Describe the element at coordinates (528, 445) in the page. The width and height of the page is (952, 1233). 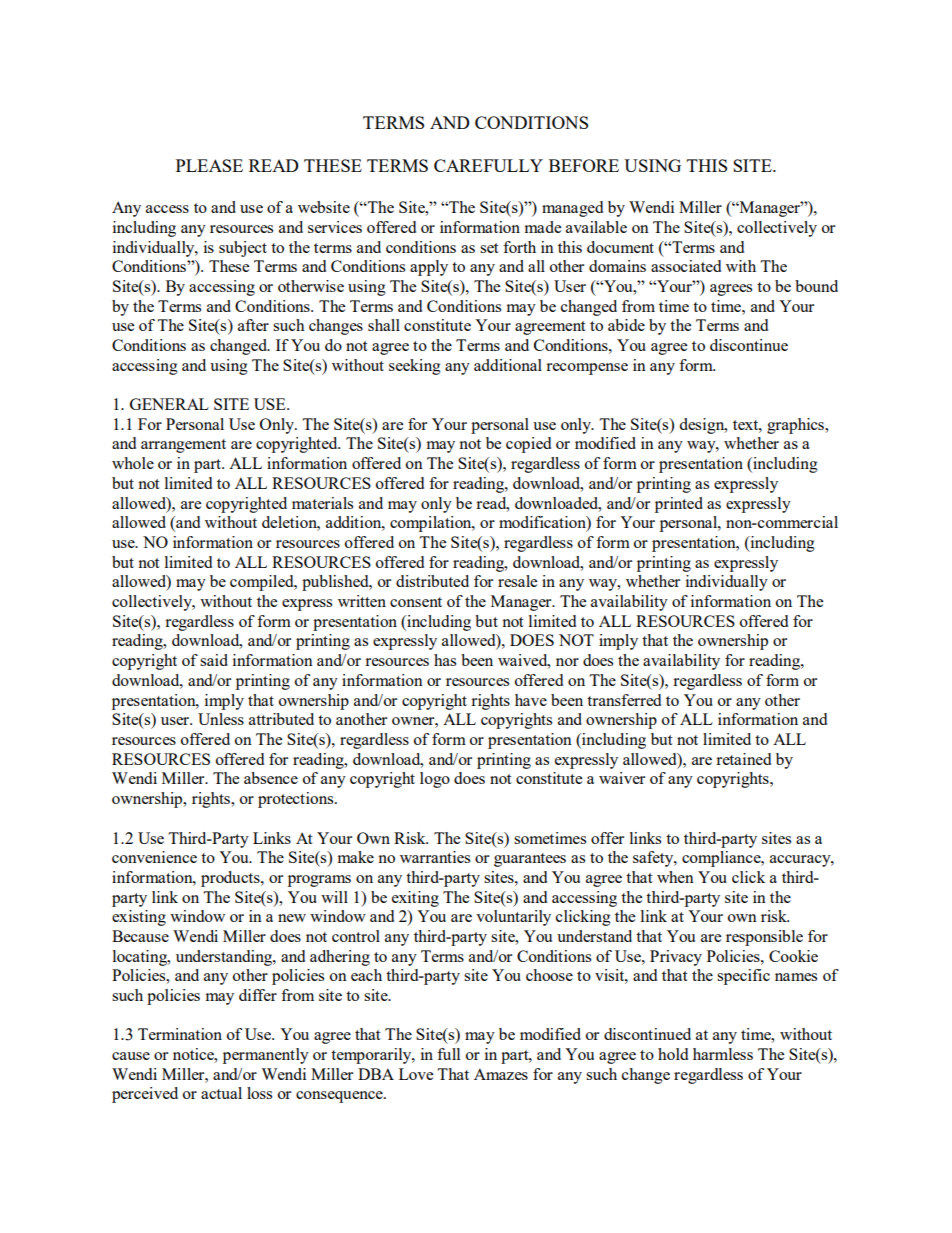
I see `copied` at that location.
